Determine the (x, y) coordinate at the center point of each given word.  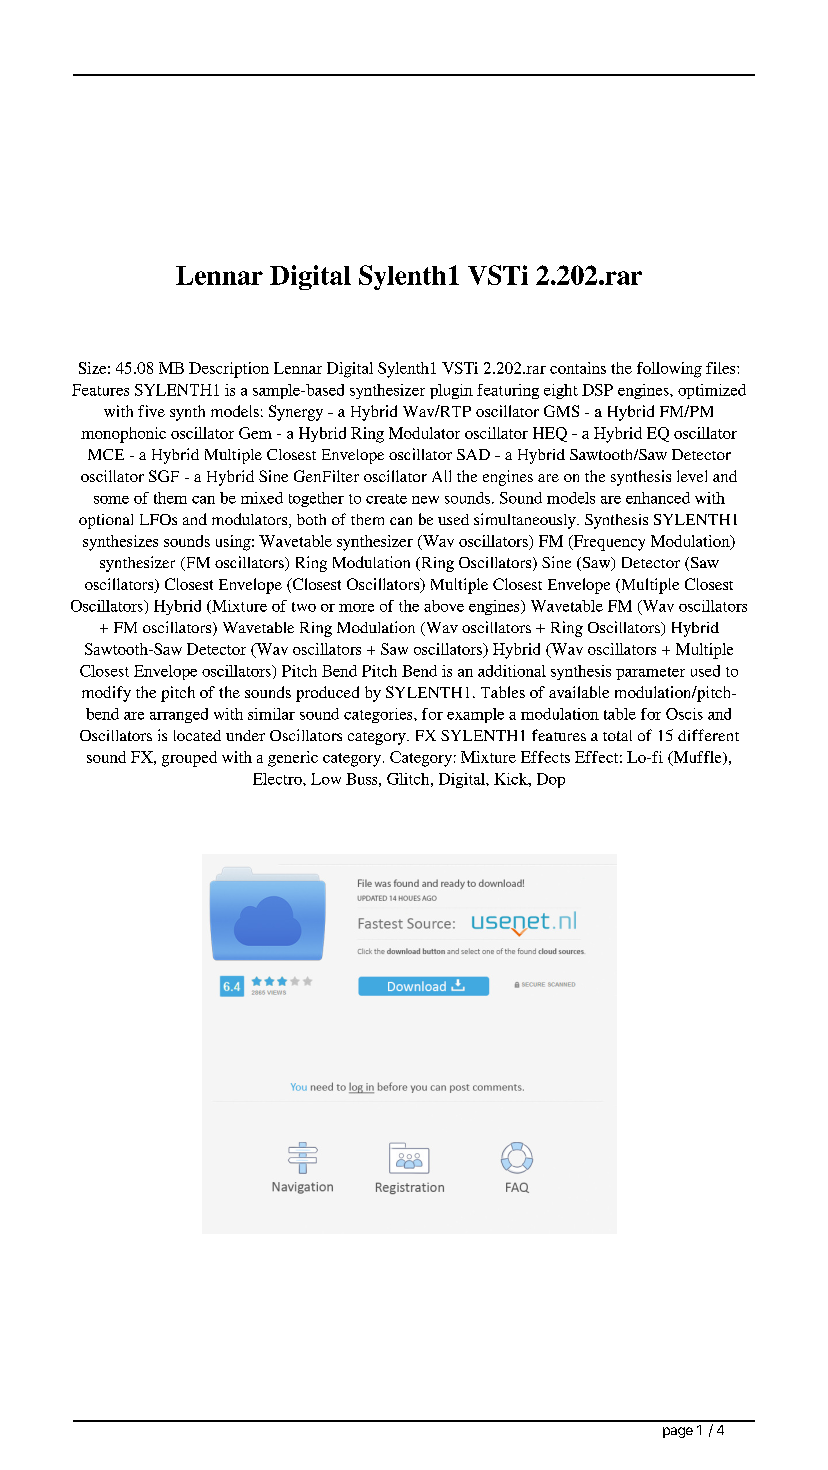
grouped (189, 759)
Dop (551, 780)
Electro (278, 779)
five (151, 411)
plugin (451, 391)
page (678, 1432)
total (617, 735)
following (669, 370)
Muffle (697, 758)
